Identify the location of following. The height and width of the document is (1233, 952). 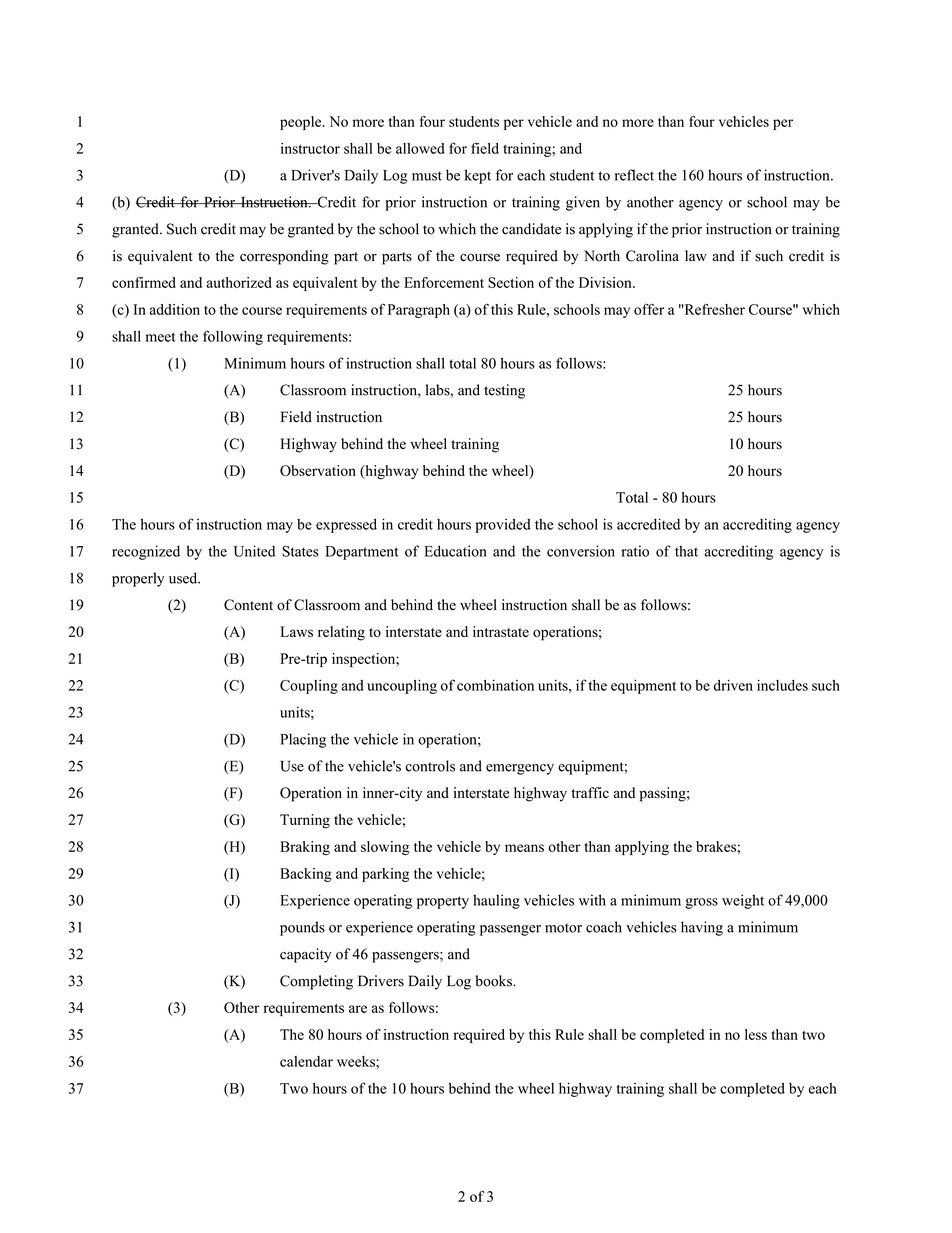
(233, 337).
